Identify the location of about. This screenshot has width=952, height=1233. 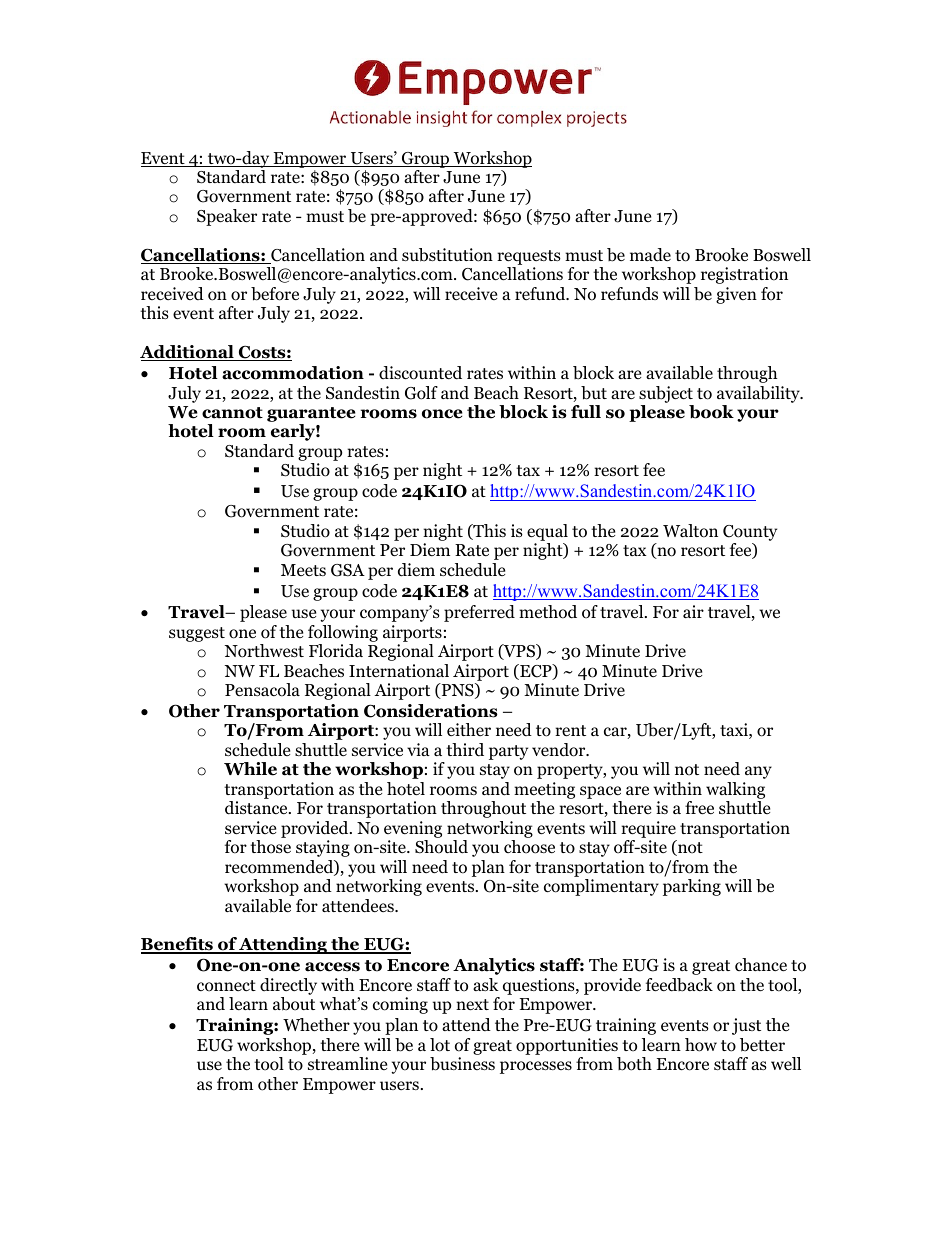
(294, 1004).
